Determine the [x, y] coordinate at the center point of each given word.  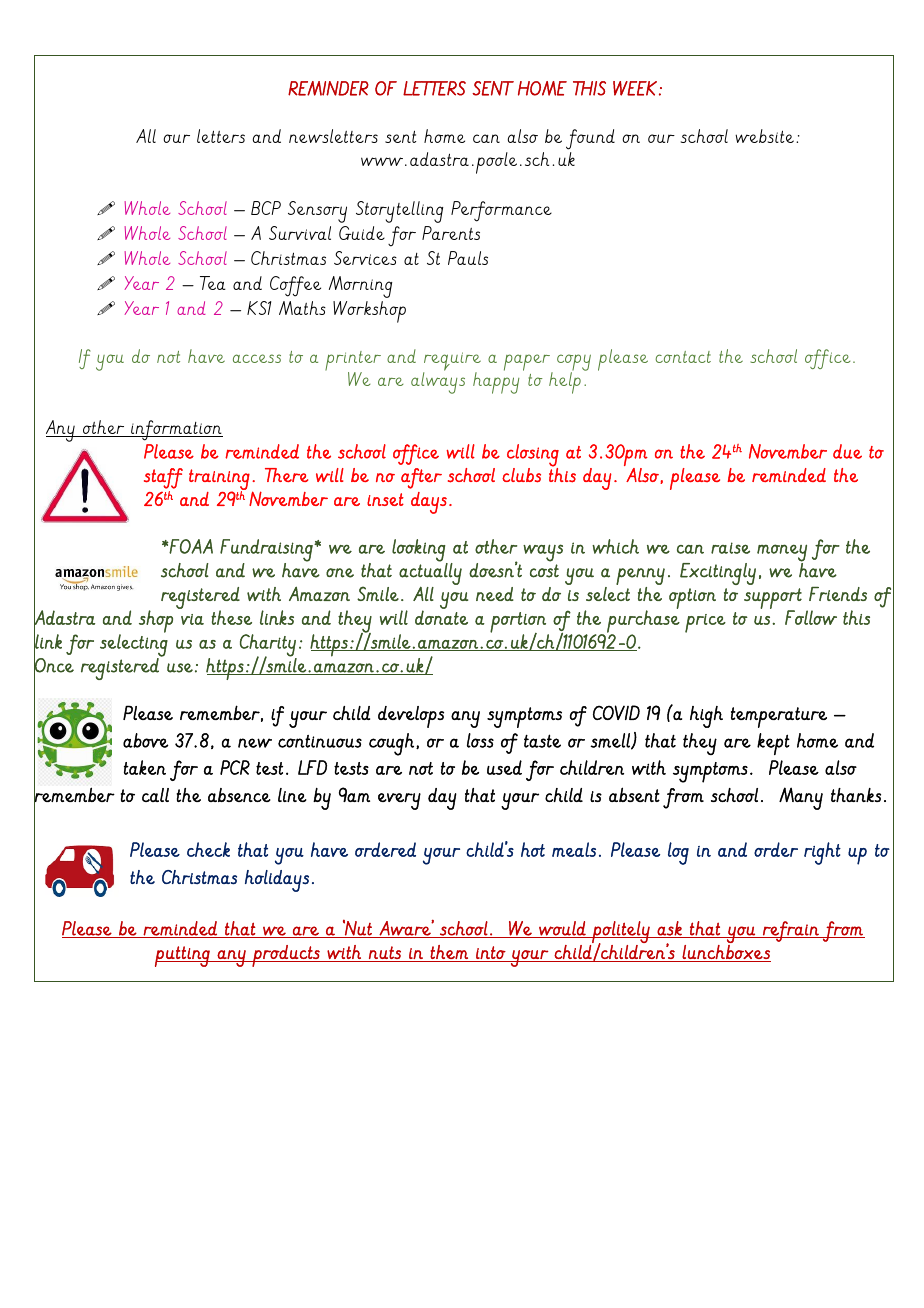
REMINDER [328, 88]
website [764, 136]
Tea [213, 283]
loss [480, 740]
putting [183, 956]
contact [683, 357]
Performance [501, 211]
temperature [779, 717]
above [146, 740]
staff [163, 478]
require [452, 362]
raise [730, 548]
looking [420, 551]
